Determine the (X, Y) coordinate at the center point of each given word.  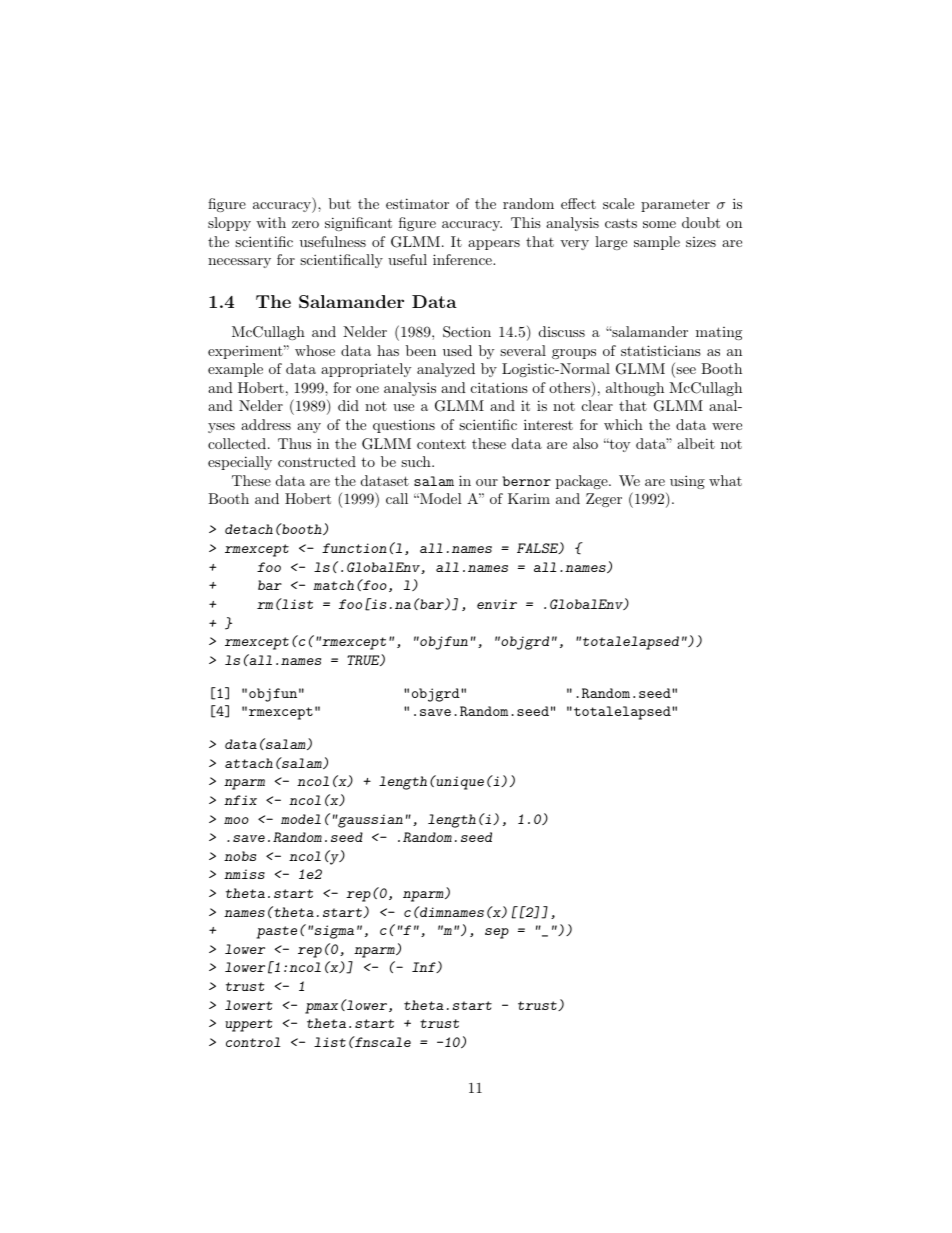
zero (305, 224)
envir (497, 604)
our (487, 482)
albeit (696, 443)
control (253, 1042)
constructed (317, 461)
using (687, 482)
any (309, 428)
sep (497, 933)
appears (494, 245)
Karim (529, 498)
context (441, 444)
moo (236, 820)
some (659, 224)
